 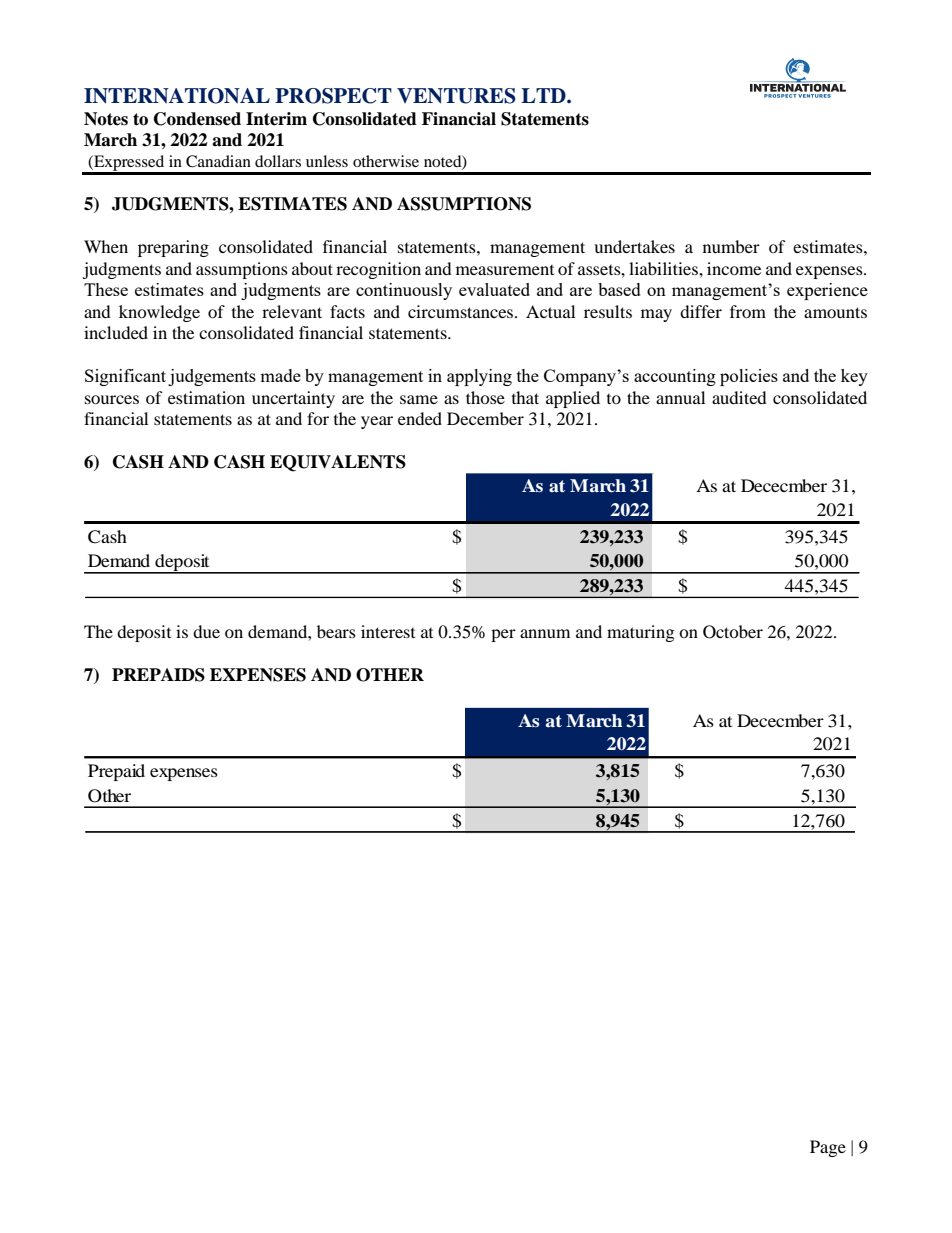 What do you see at coordinates (197, 119) in the page?
I see `Condensed` at bounding box center [197, 119].
